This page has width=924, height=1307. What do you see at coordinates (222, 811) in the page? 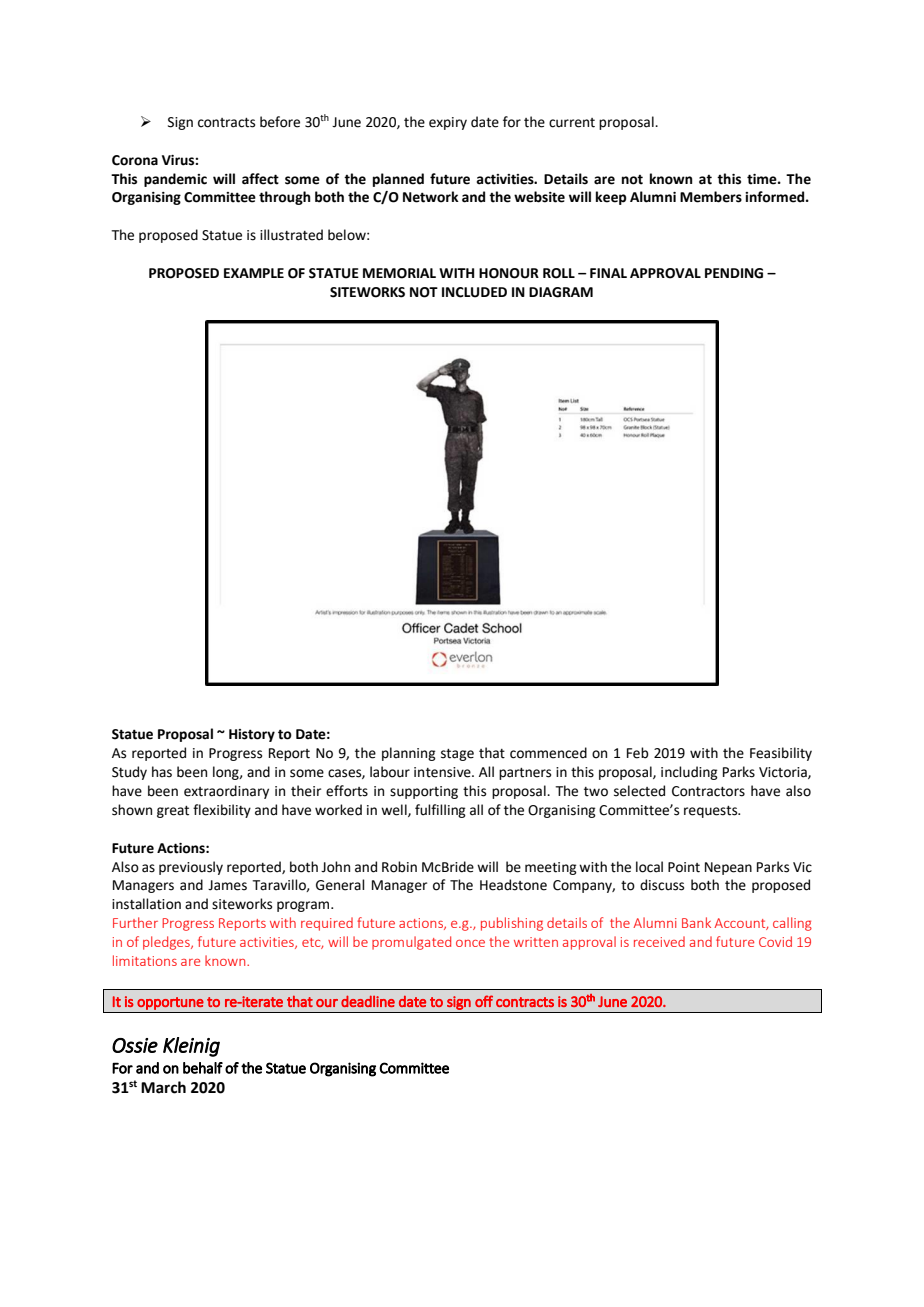
I see `flexibility` at bounding box center [222, 811].
